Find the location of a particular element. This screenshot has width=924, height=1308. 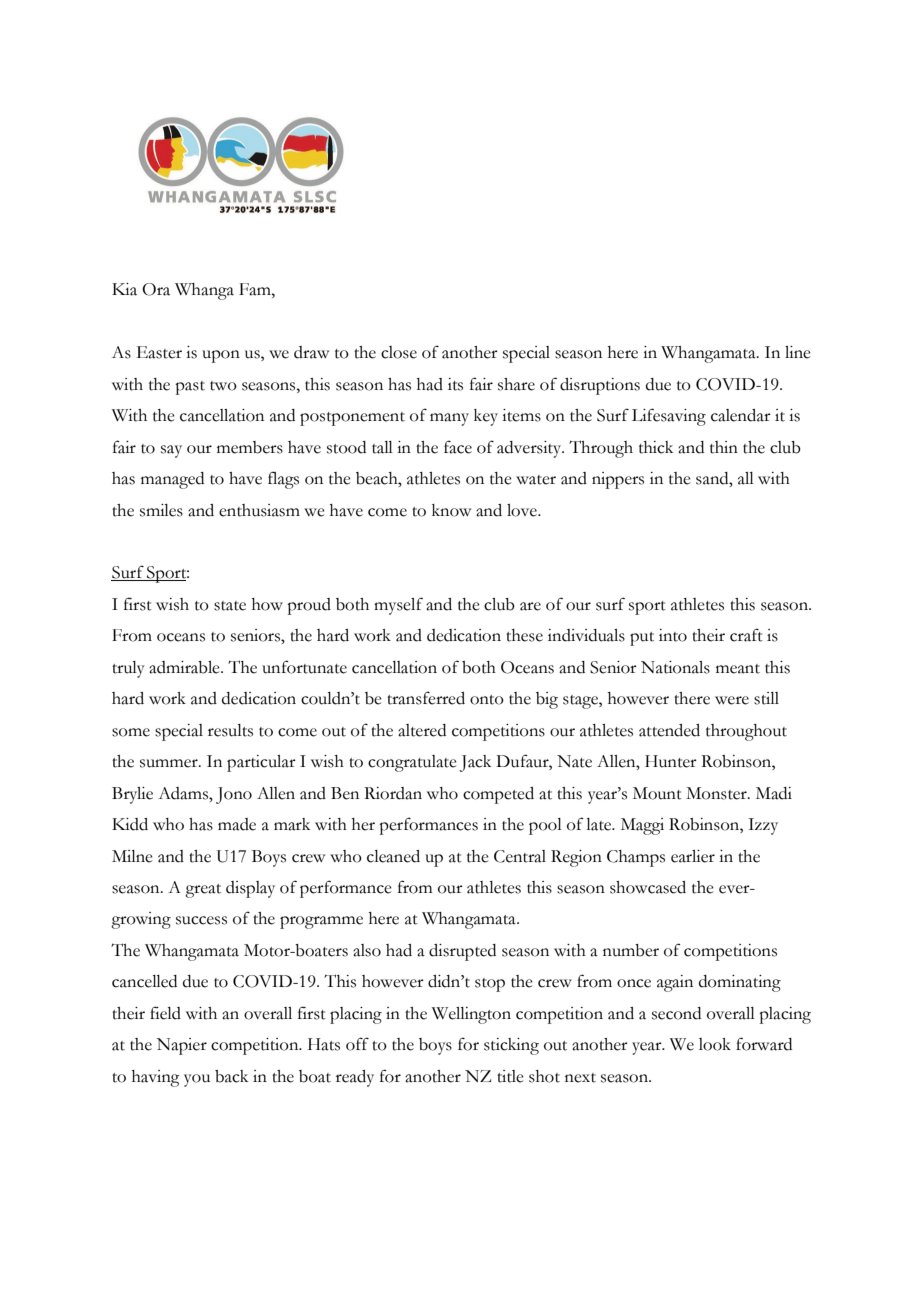

state is located at coordinates (230, 606).
